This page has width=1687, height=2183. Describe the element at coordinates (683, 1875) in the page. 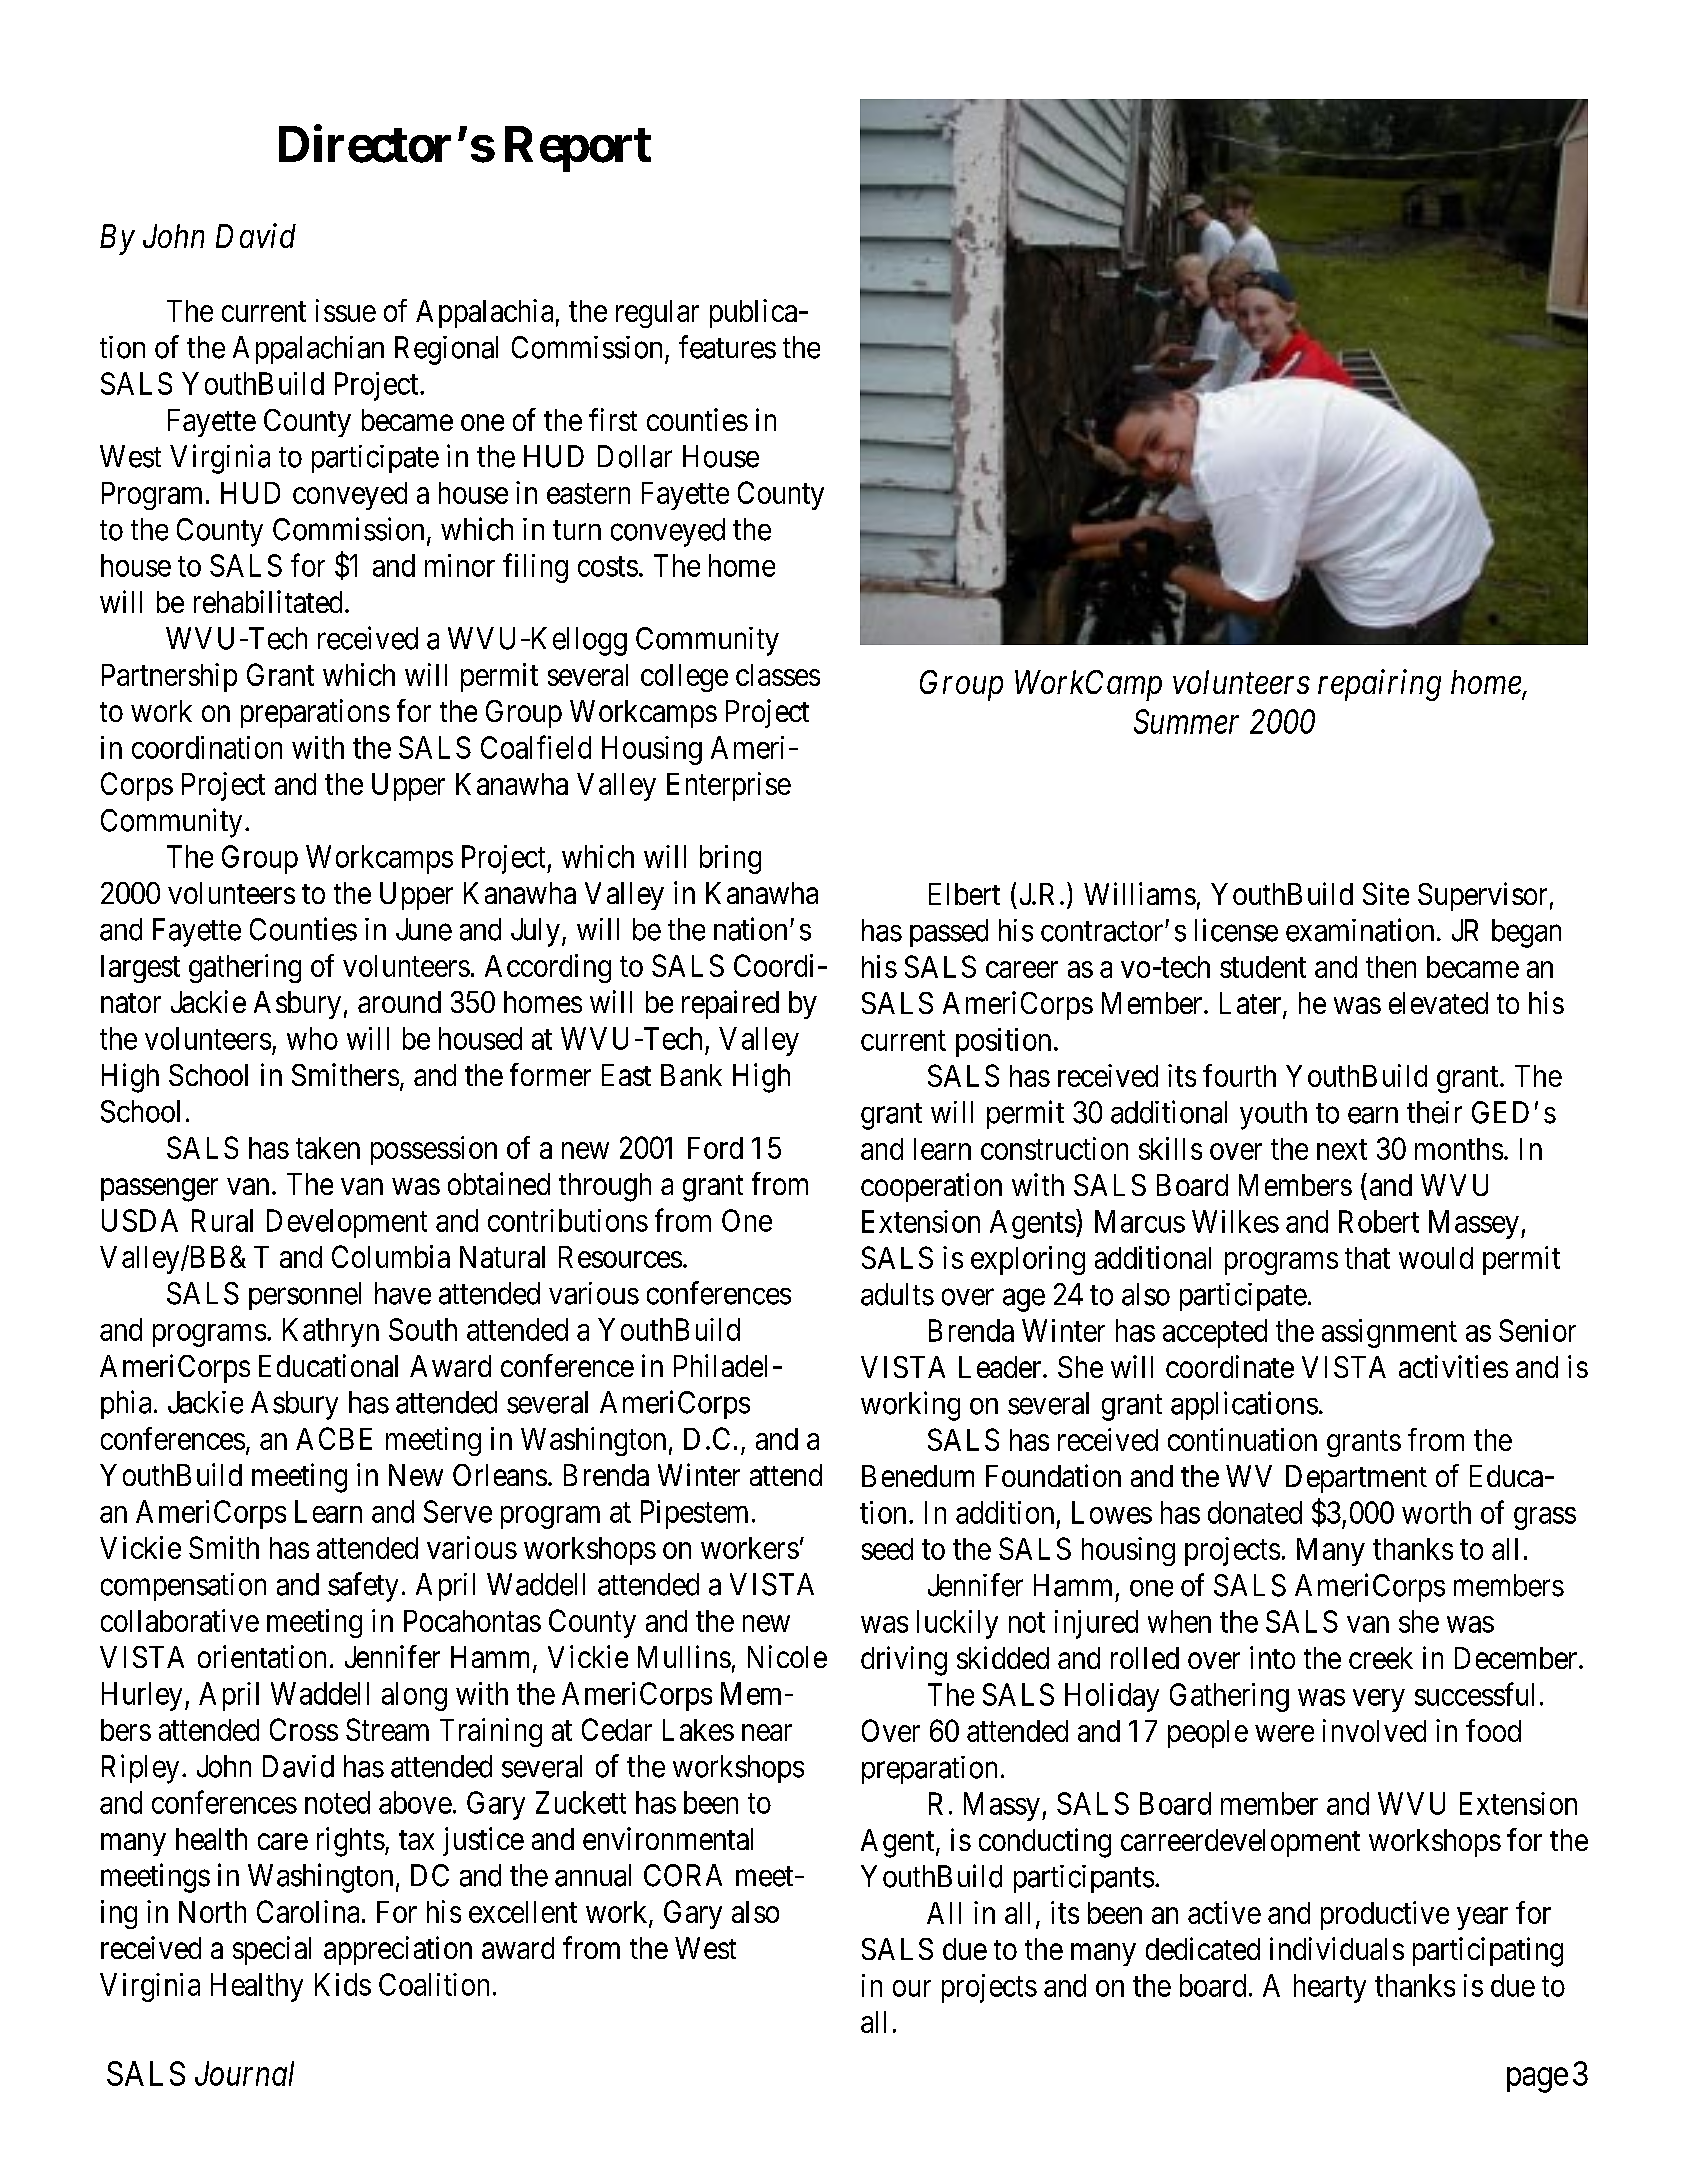

I see `CORA` at that location.
